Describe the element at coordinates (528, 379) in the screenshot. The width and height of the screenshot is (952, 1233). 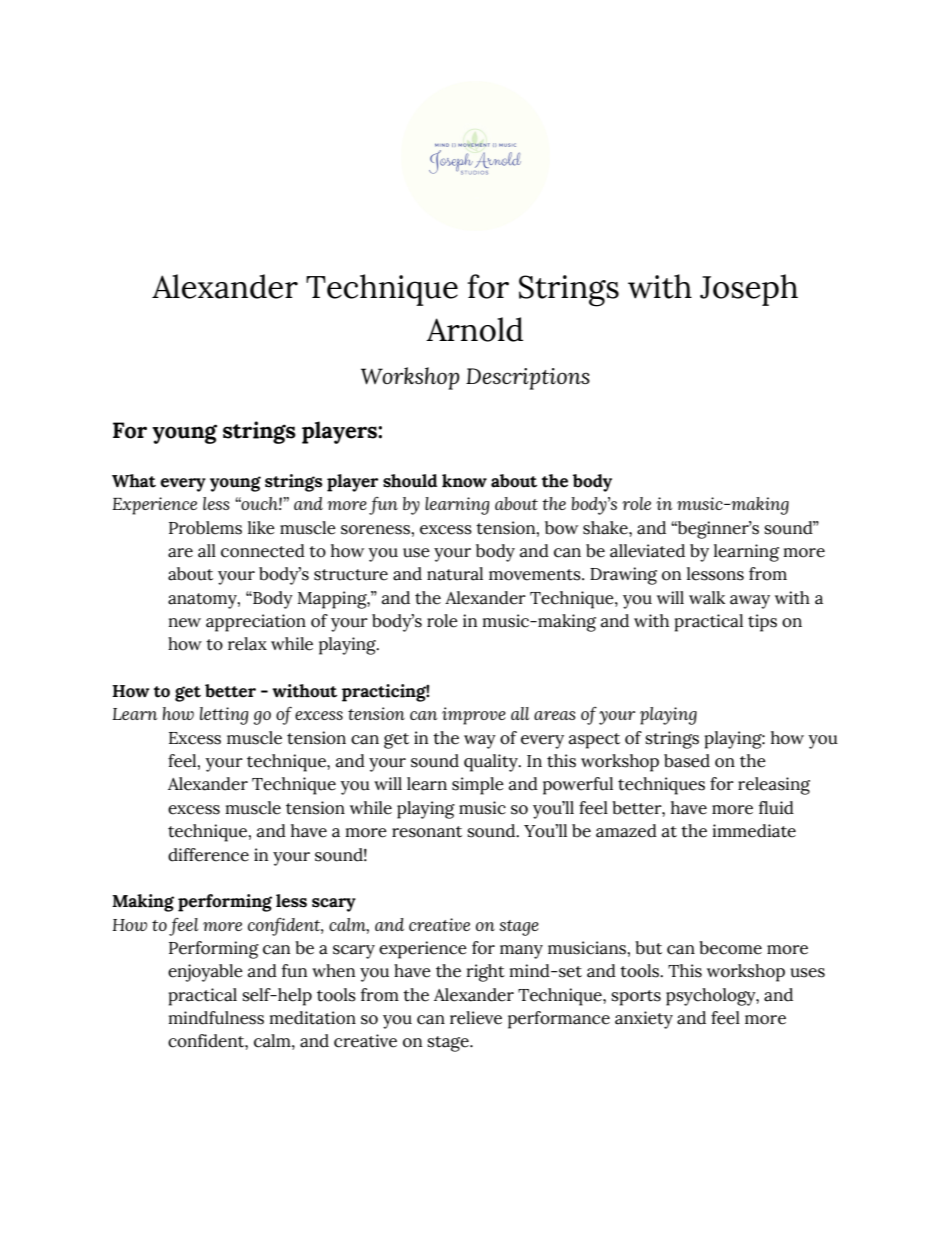
I see `Descriptions` at that location.
